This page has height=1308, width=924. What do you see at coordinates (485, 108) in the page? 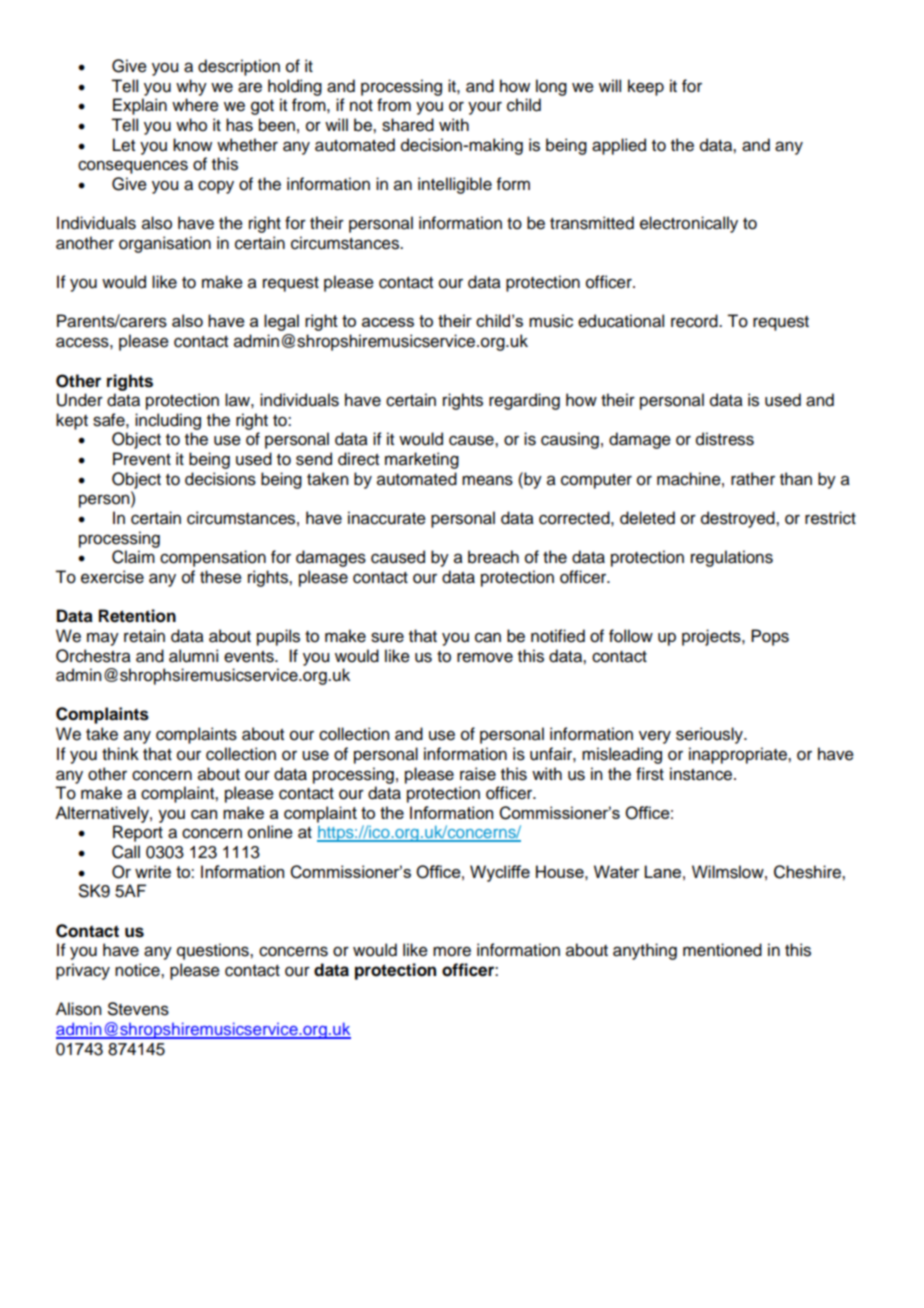
I see `your` at bounding box center [485, 108].
